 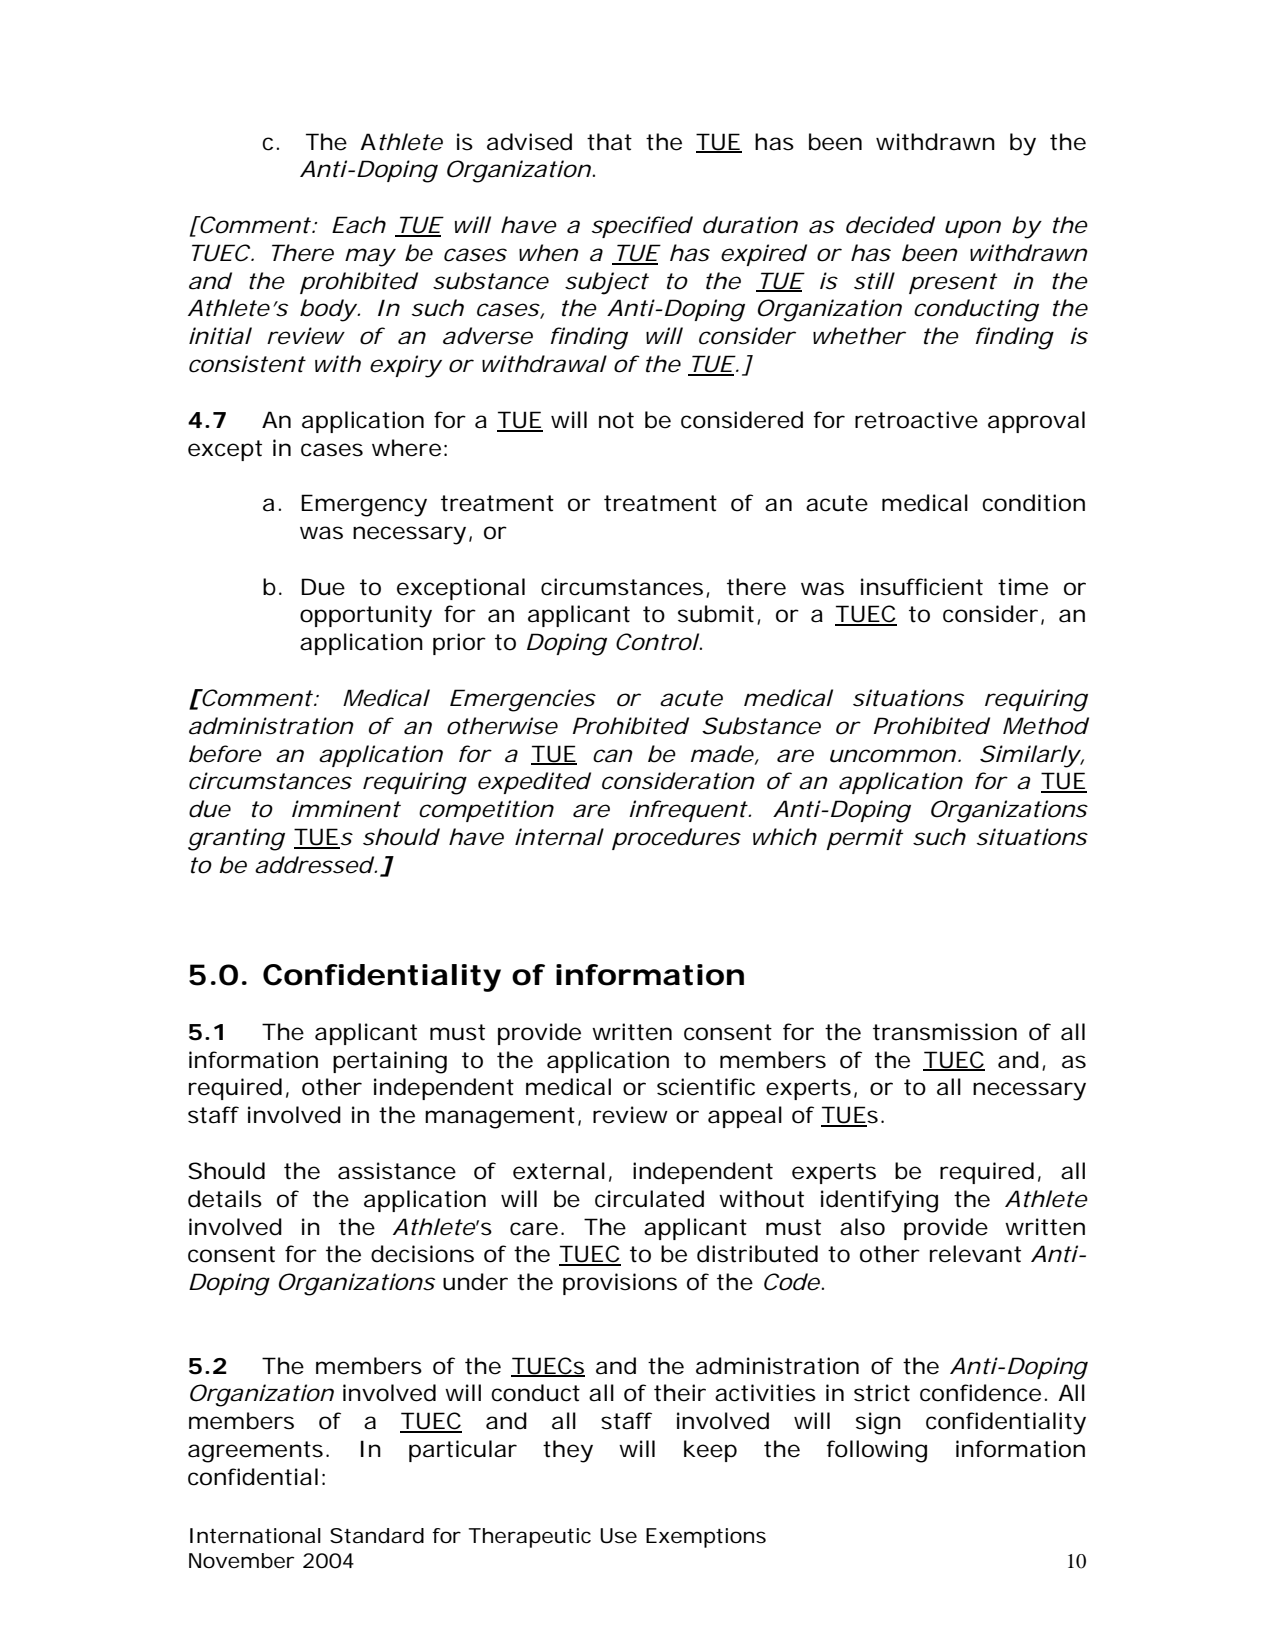 What do you see at coordinates (523, 700) in the image?
I see `Emergencies` at bounding box center [523, 700].
